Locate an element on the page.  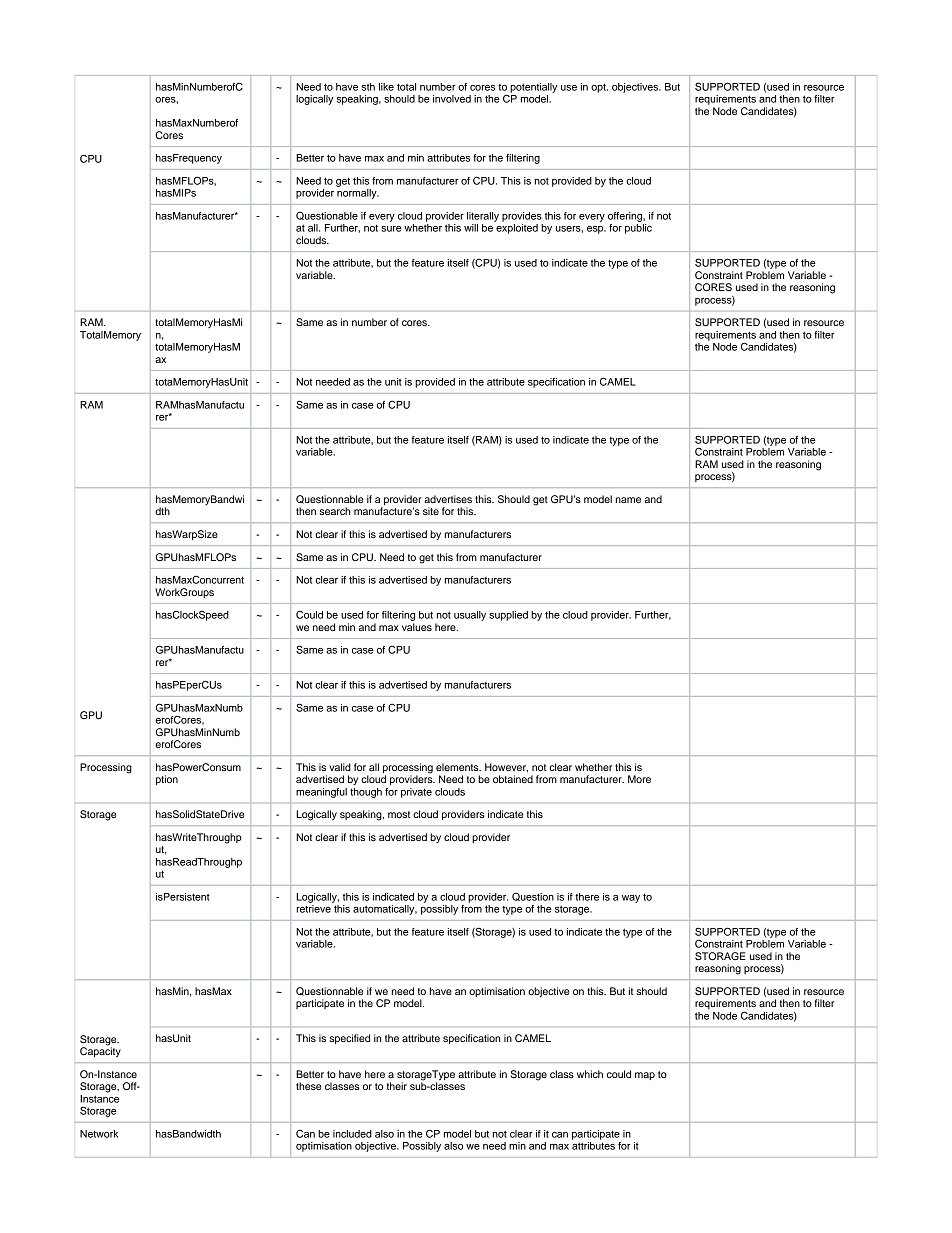
their is located at coordinates (397, 1086).
